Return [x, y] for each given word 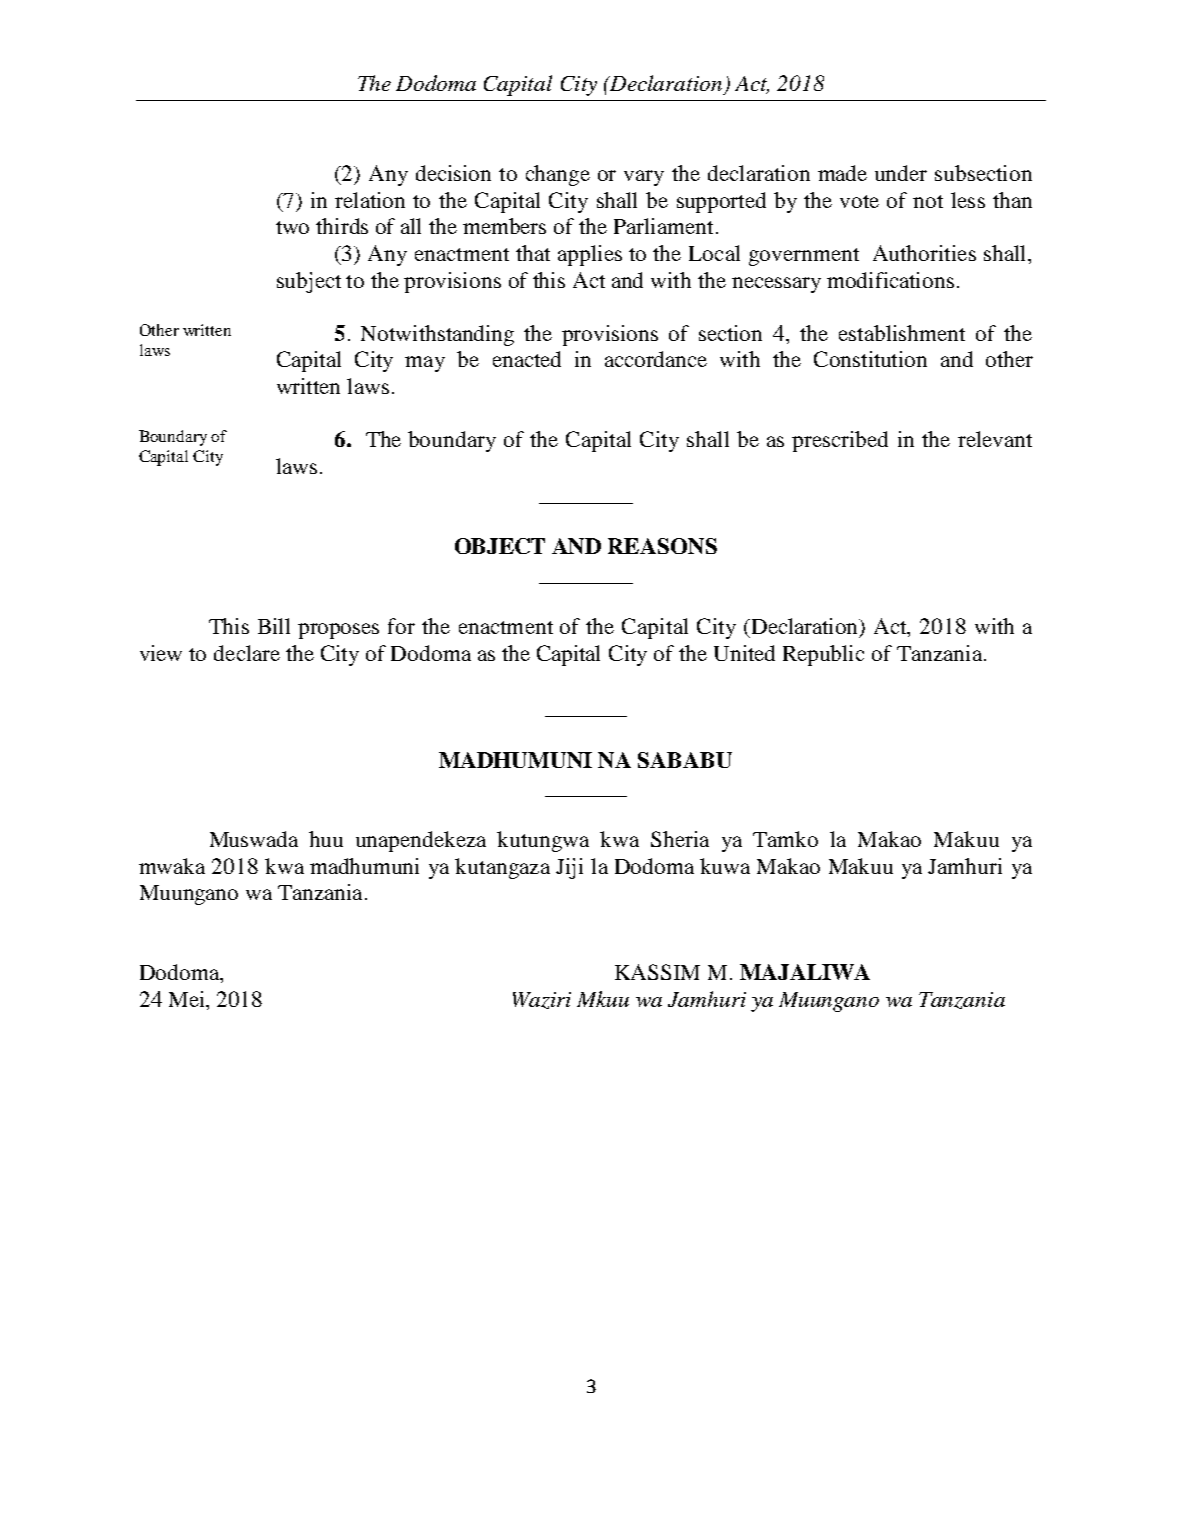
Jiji [569, 868]
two [292, 227]
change [558, 175]
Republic [823, 655]
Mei [188, 999]
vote [859, 201]
